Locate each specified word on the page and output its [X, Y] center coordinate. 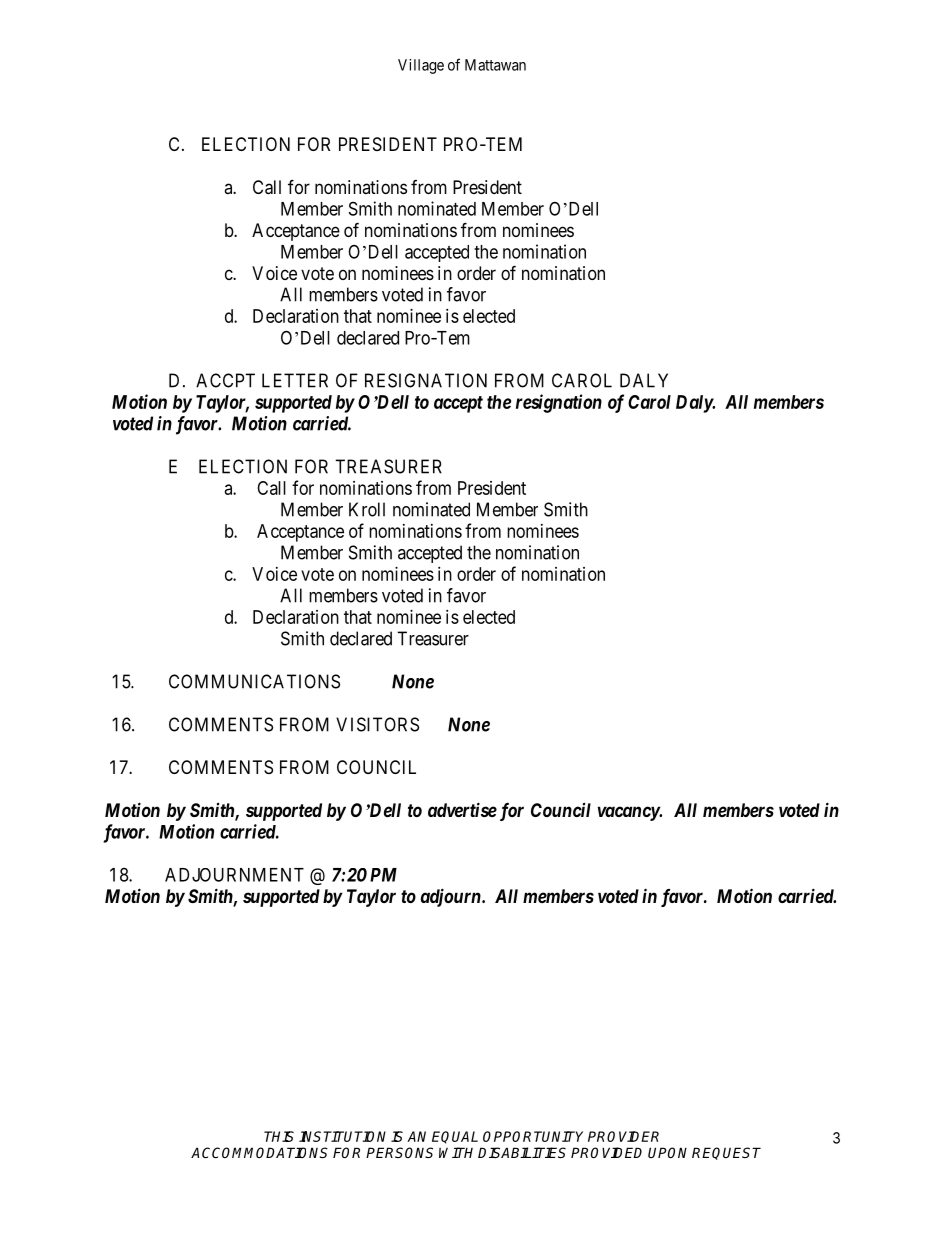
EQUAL [455, 1137]
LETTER [295, 380]
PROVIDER [623, 1136]
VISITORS [377, 724]
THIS [279, 1136]
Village [421, 66]
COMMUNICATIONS [254, 681]
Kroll [367, 509]
